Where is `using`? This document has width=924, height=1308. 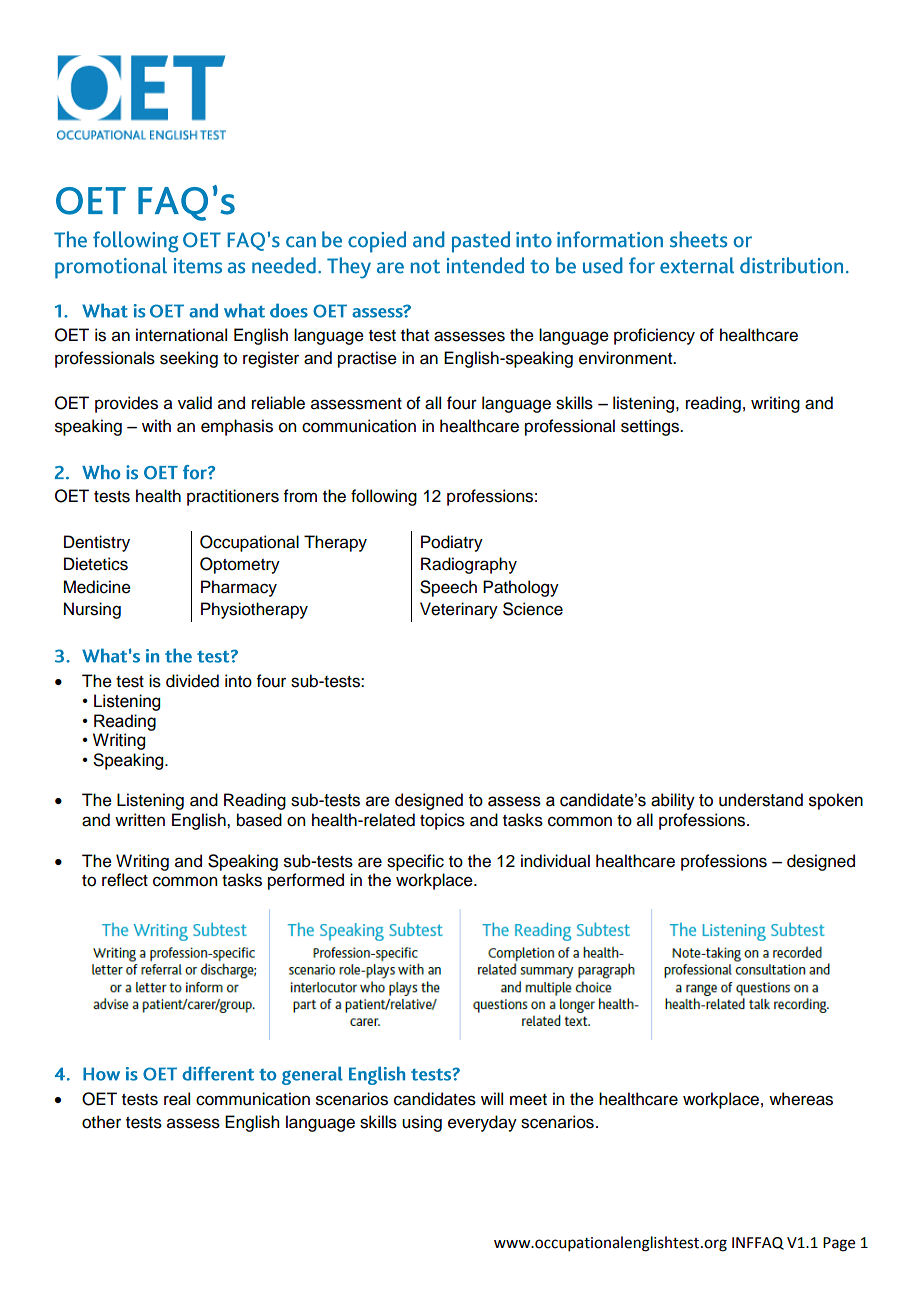 using is located at coordinates (422, 1123).
